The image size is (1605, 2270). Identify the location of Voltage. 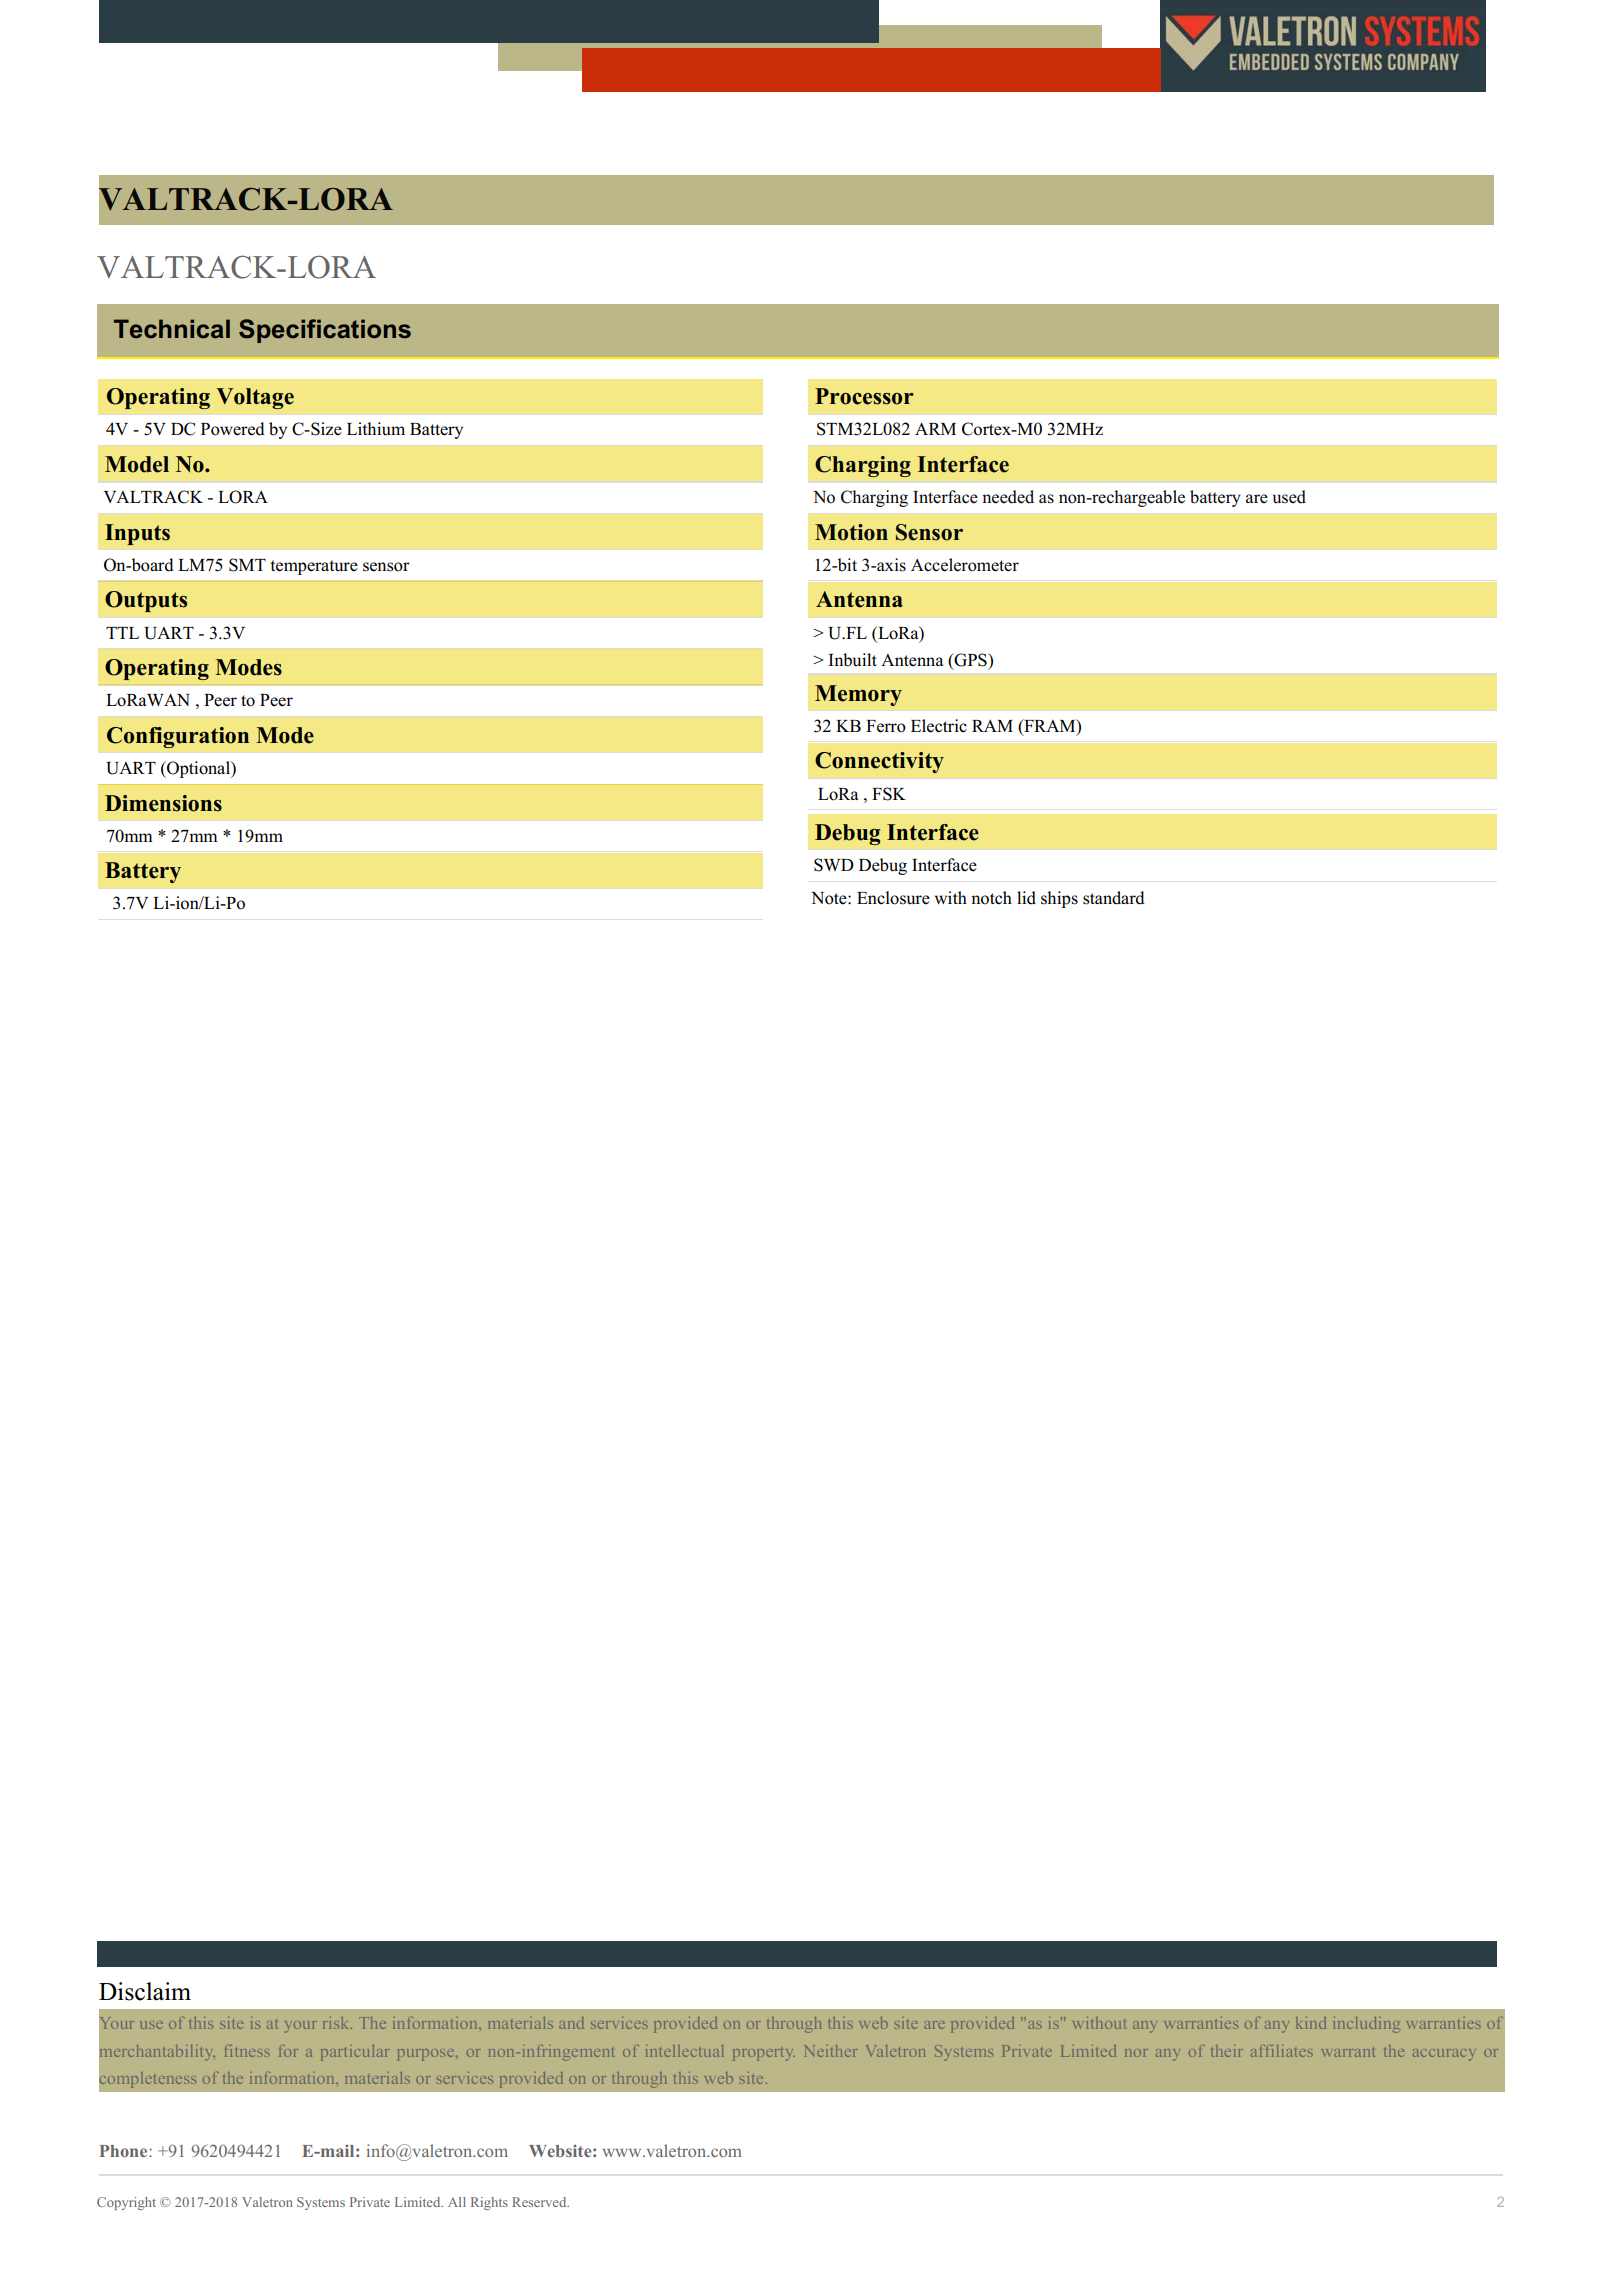
(255, 398).
